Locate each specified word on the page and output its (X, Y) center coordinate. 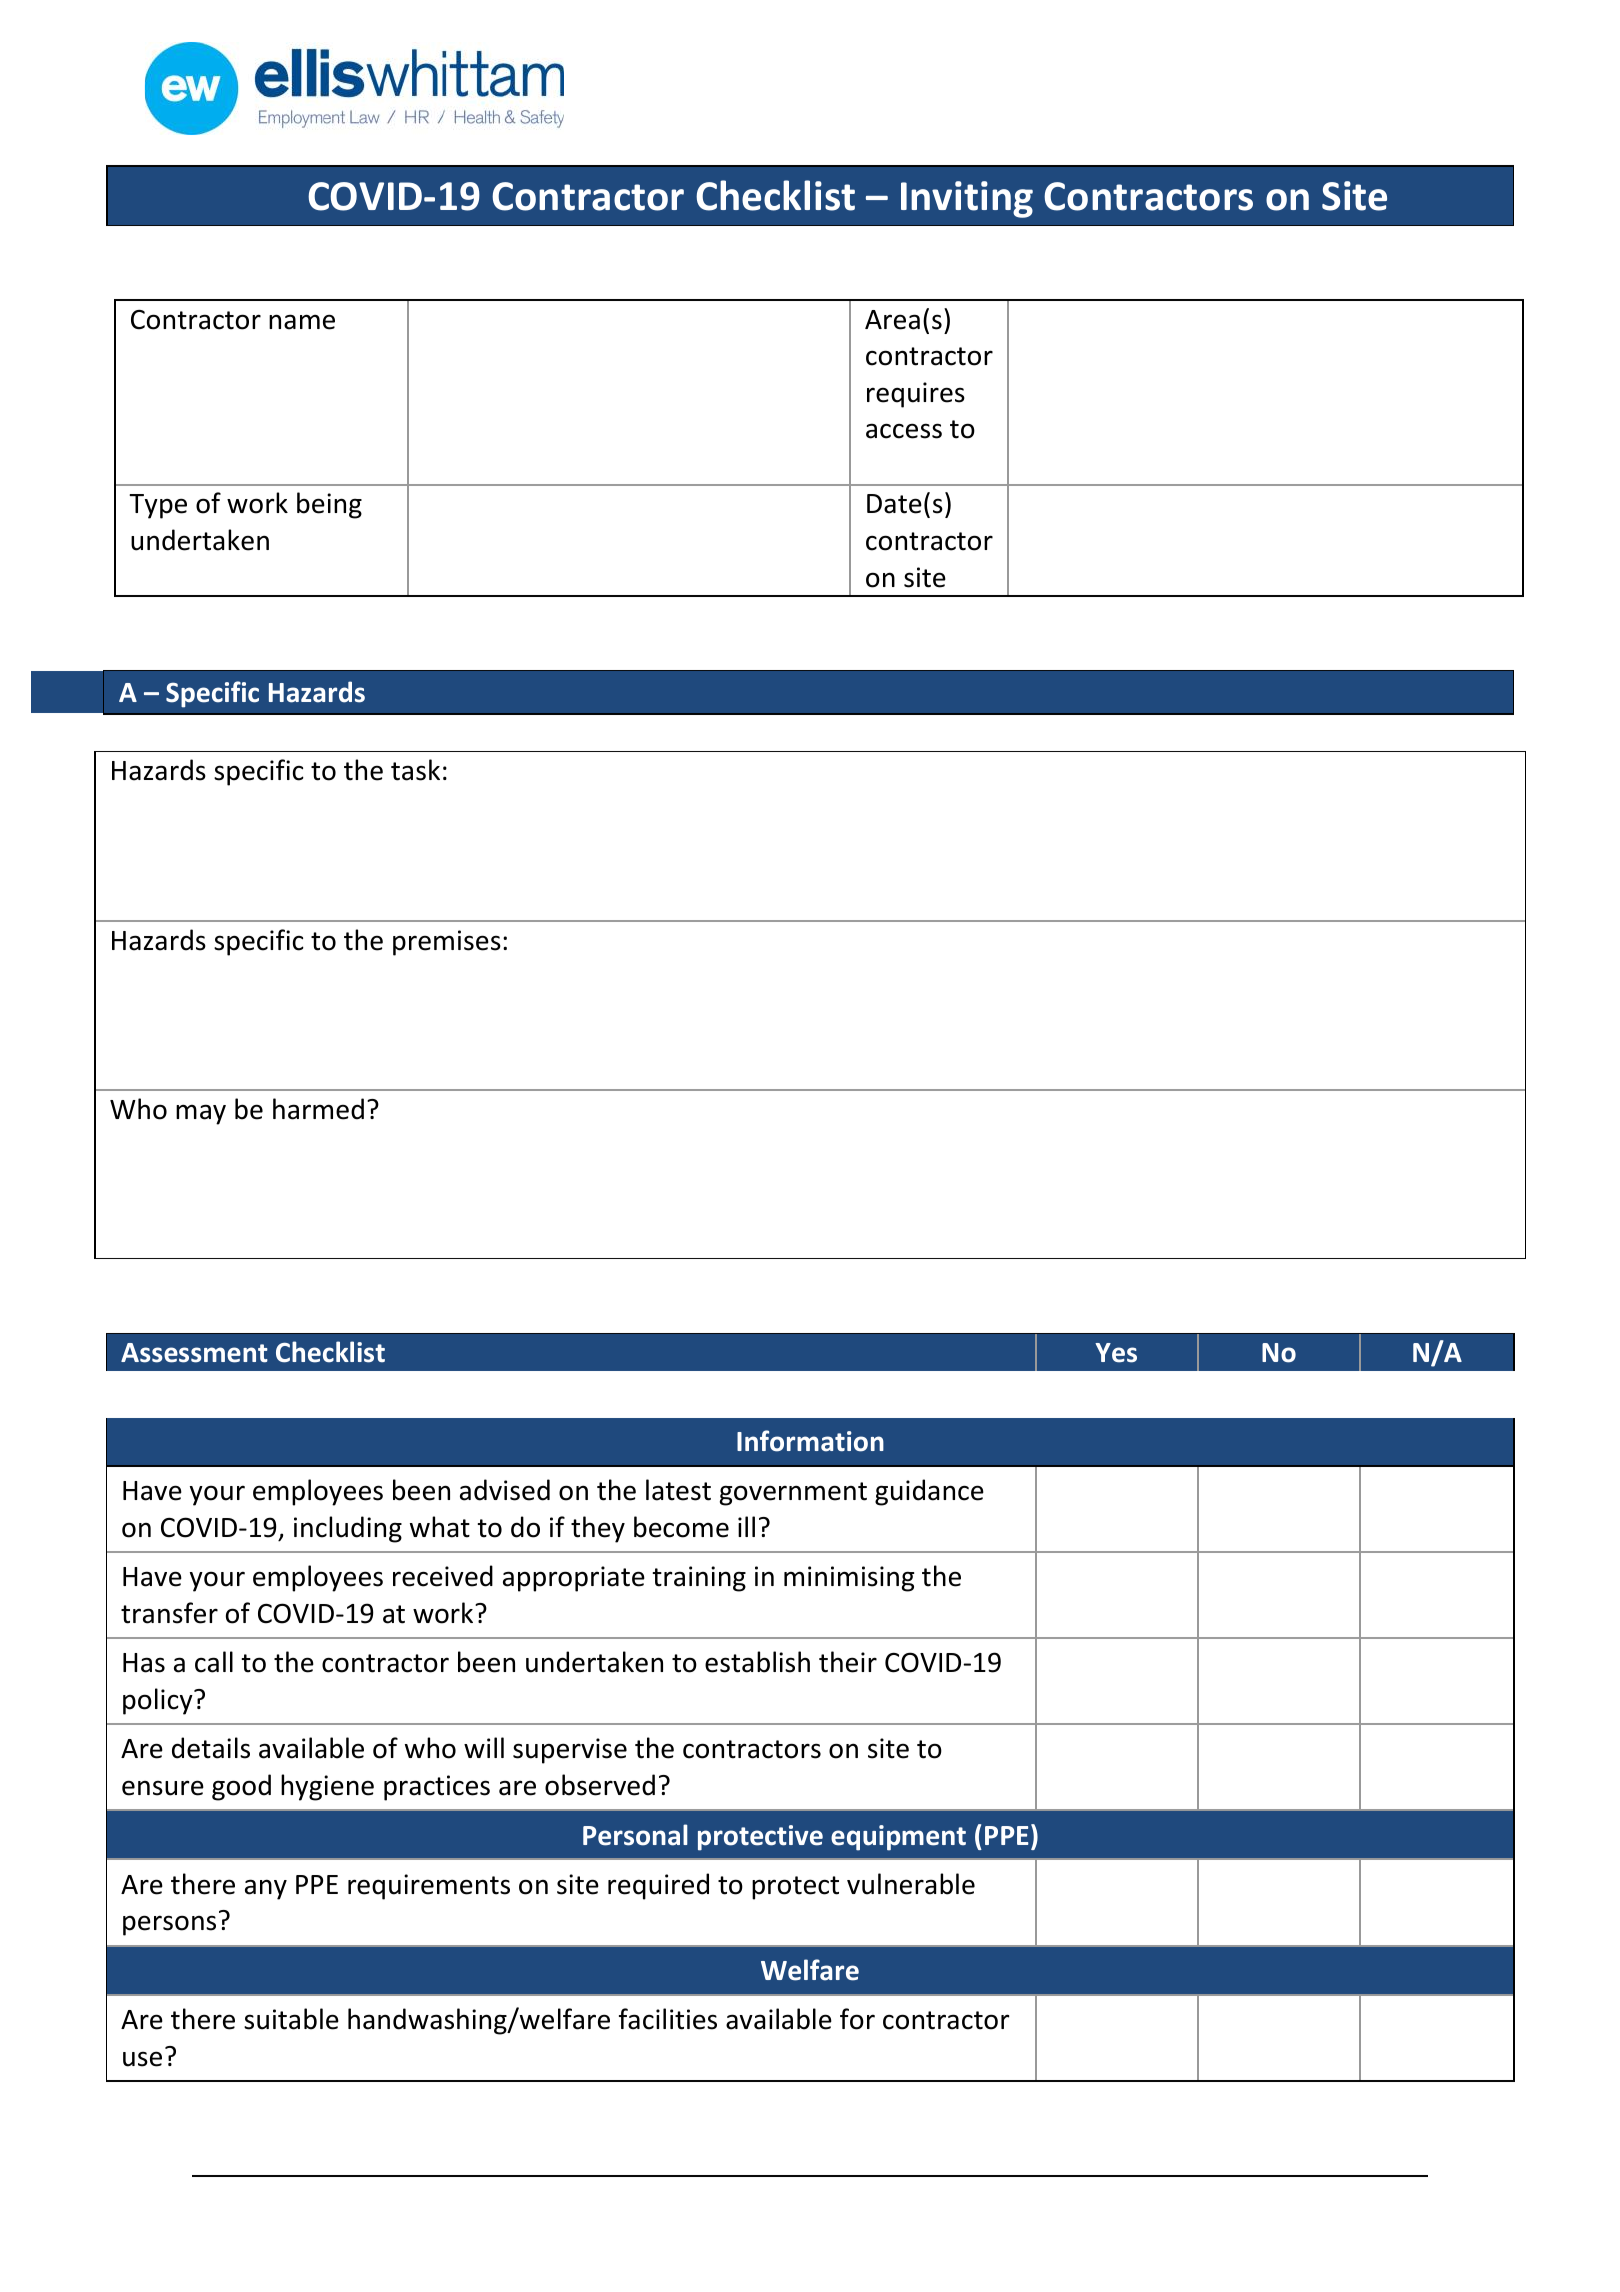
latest (678, 1490)
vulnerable (911, 1884)
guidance (929, 1492)
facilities (668, 2019)
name (302, 322)
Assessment (194, 1353)
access (904, 431)
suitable (291, 2019)
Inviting (967, 199)
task (415, 770)
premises (447, 943)
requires (916, 395)
